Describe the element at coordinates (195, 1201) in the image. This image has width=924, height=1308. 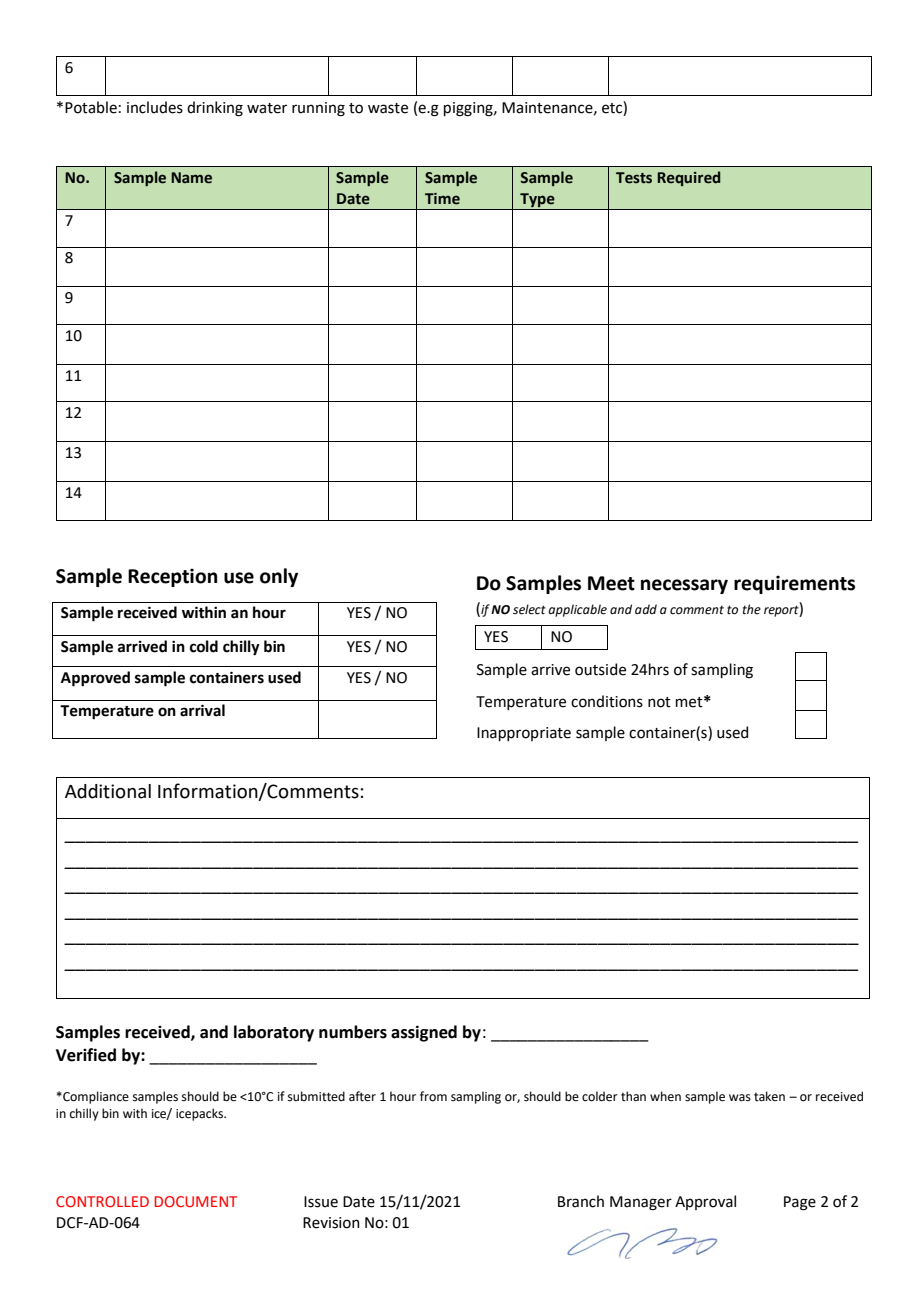
I see `DOCUMENT` at that location.
